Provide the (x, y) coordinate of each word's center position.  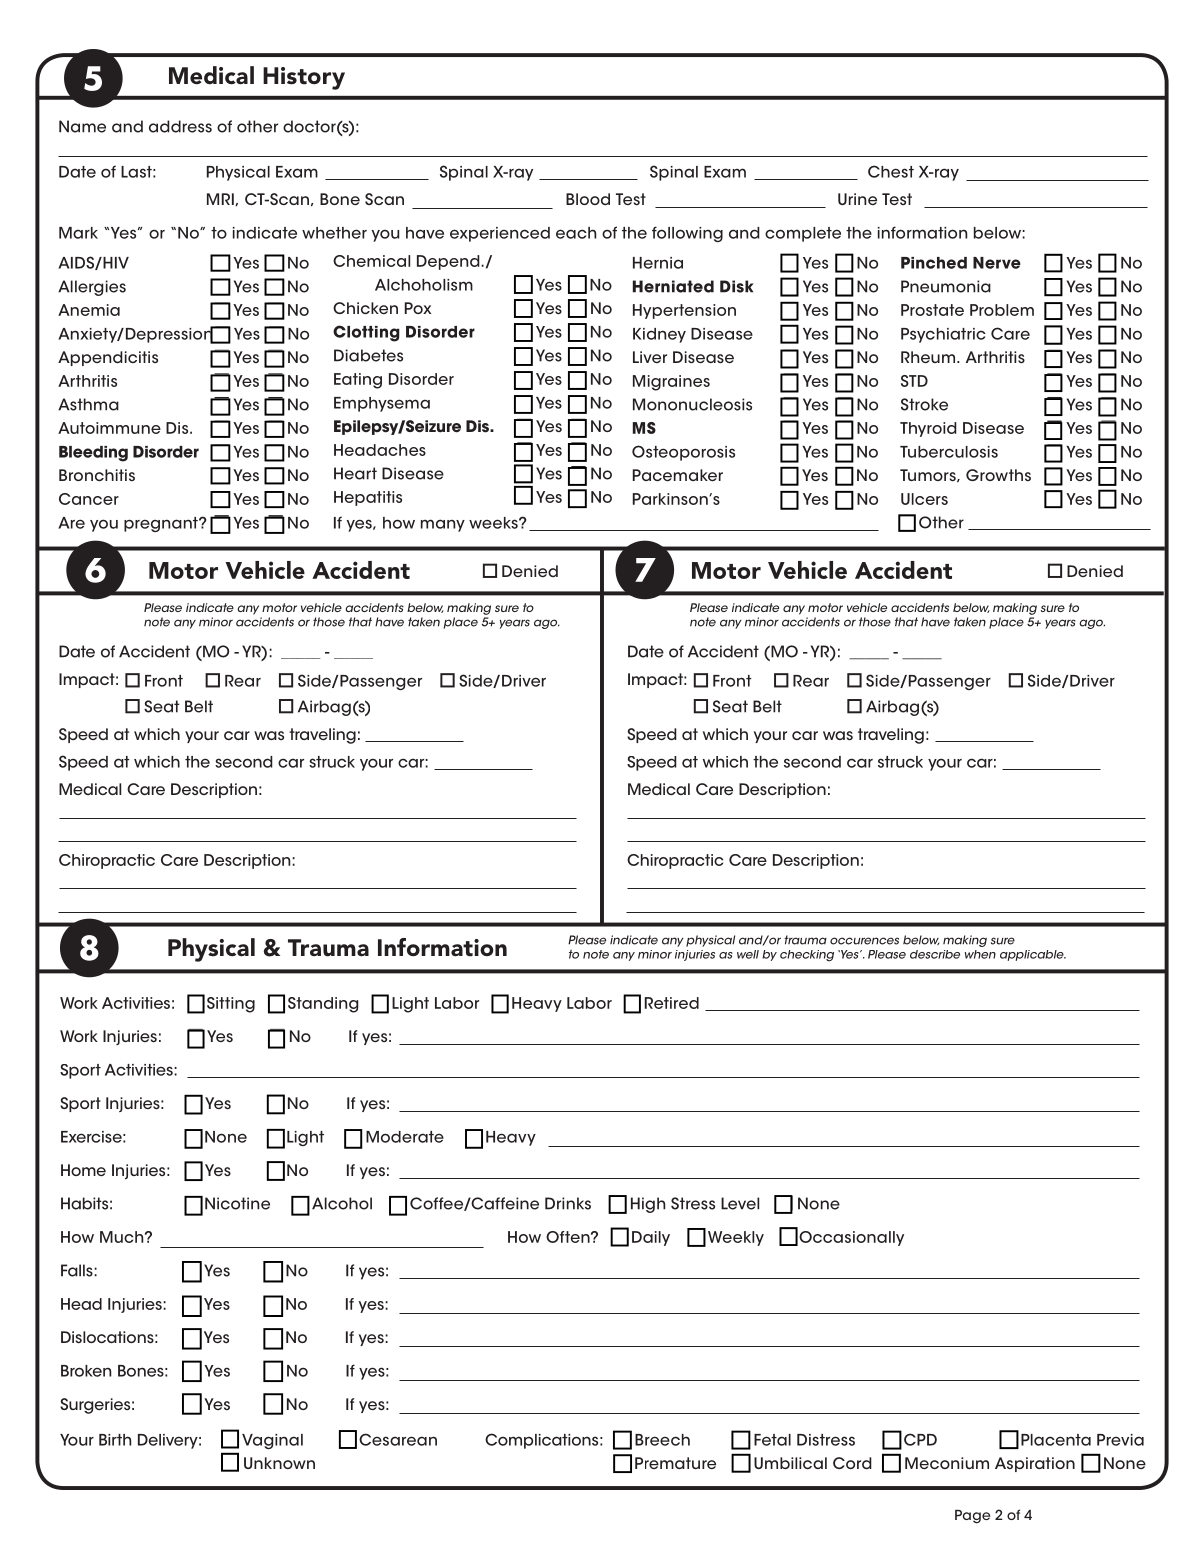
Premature (675, 1463)
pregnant (162, 524)
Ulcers (924, 499)
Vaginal (272, 1441)
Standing (323, 1005)
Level (740, 1203)
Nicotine (237, 1203)
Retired (672, 1003)
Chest (891, 171)
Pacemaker (678, 475)
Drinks (568, 1203)
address (180, 126)
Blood (588, 199)
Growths (998, 475)
